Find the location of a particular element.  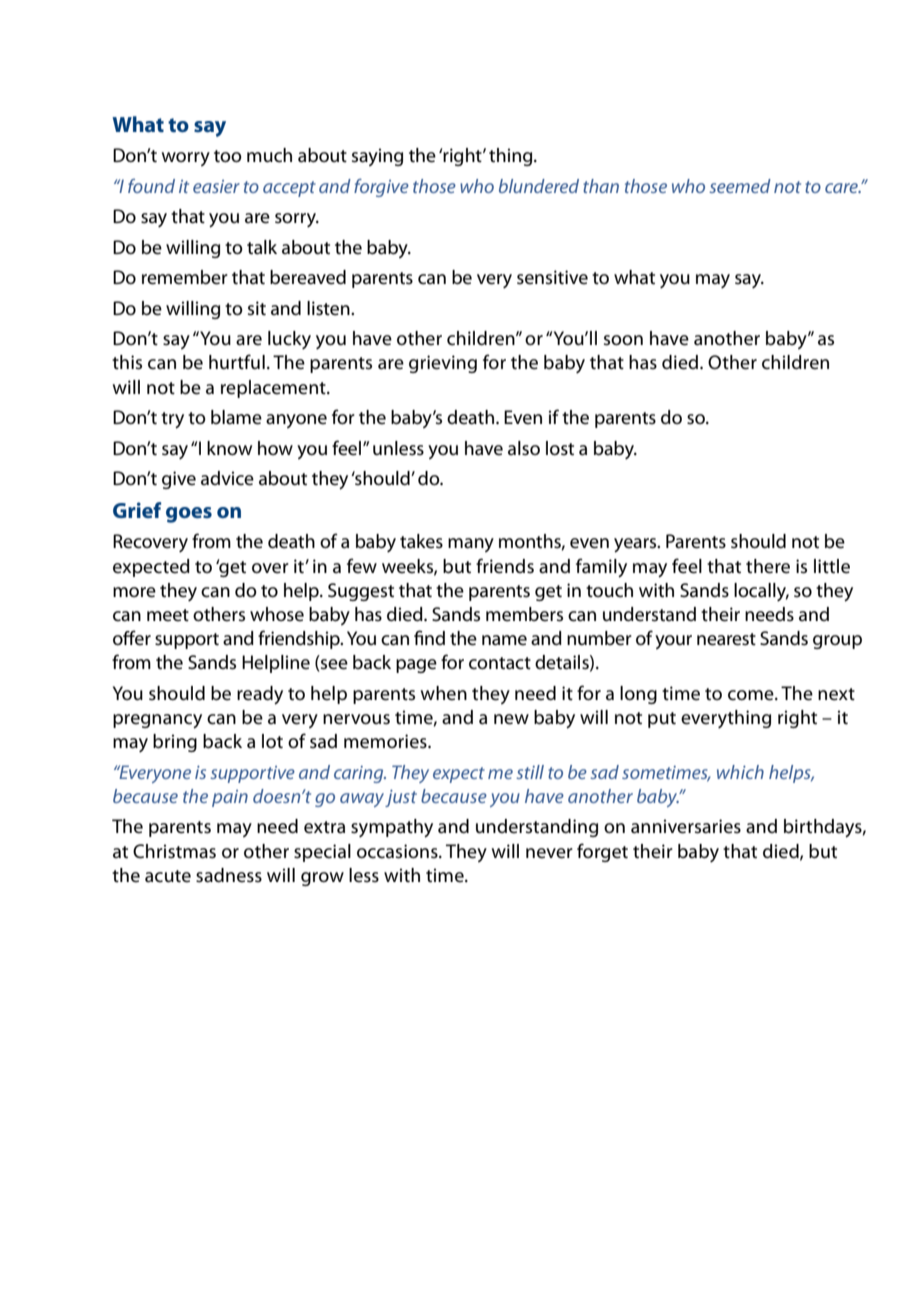

sadness is located at coordinates (229, 875).
